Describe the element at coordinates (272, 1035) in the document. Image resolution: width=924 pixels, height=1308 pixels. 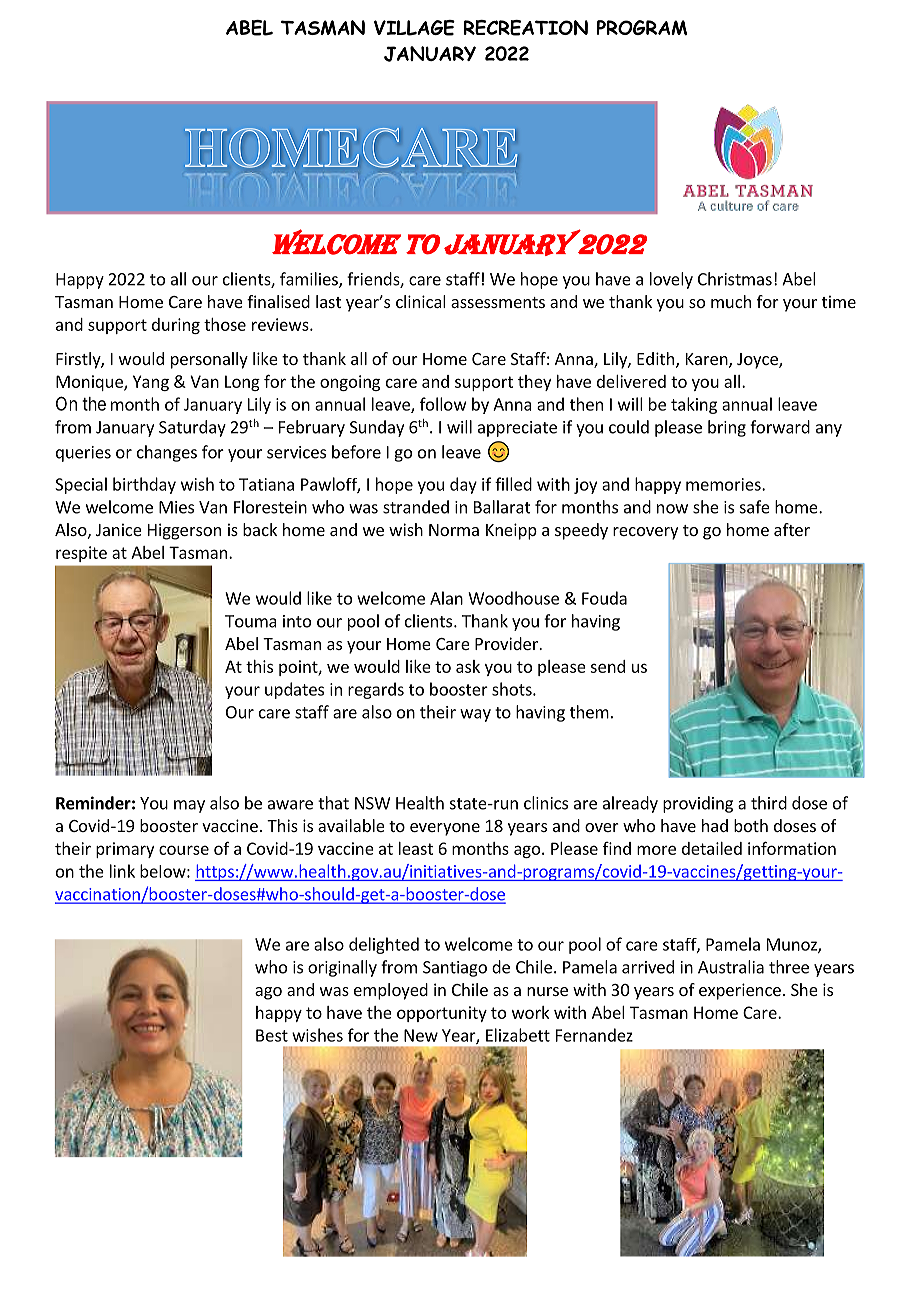
I see `Best` at that location.
